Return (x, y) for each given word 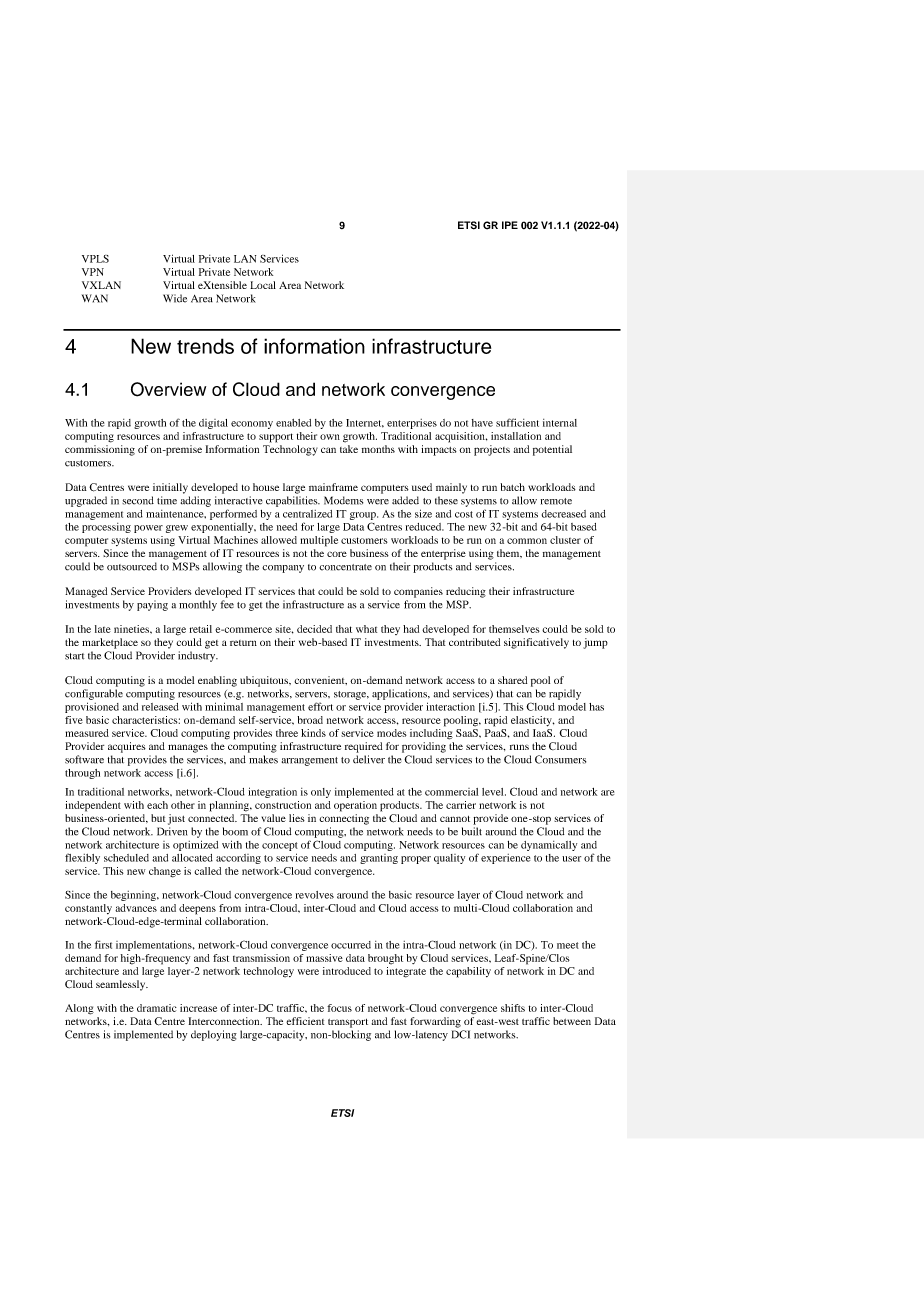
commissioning (100, 450)
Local (263, 285)
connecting (344, 819)
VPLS (95, 259)
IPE (510, 225)
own (330, 437)
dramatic (157, 1008)
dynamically (549, 846)
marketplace (110, 643)
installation (516, 436)
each (157, 805)
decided (314, 629)
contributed (474, 642)
